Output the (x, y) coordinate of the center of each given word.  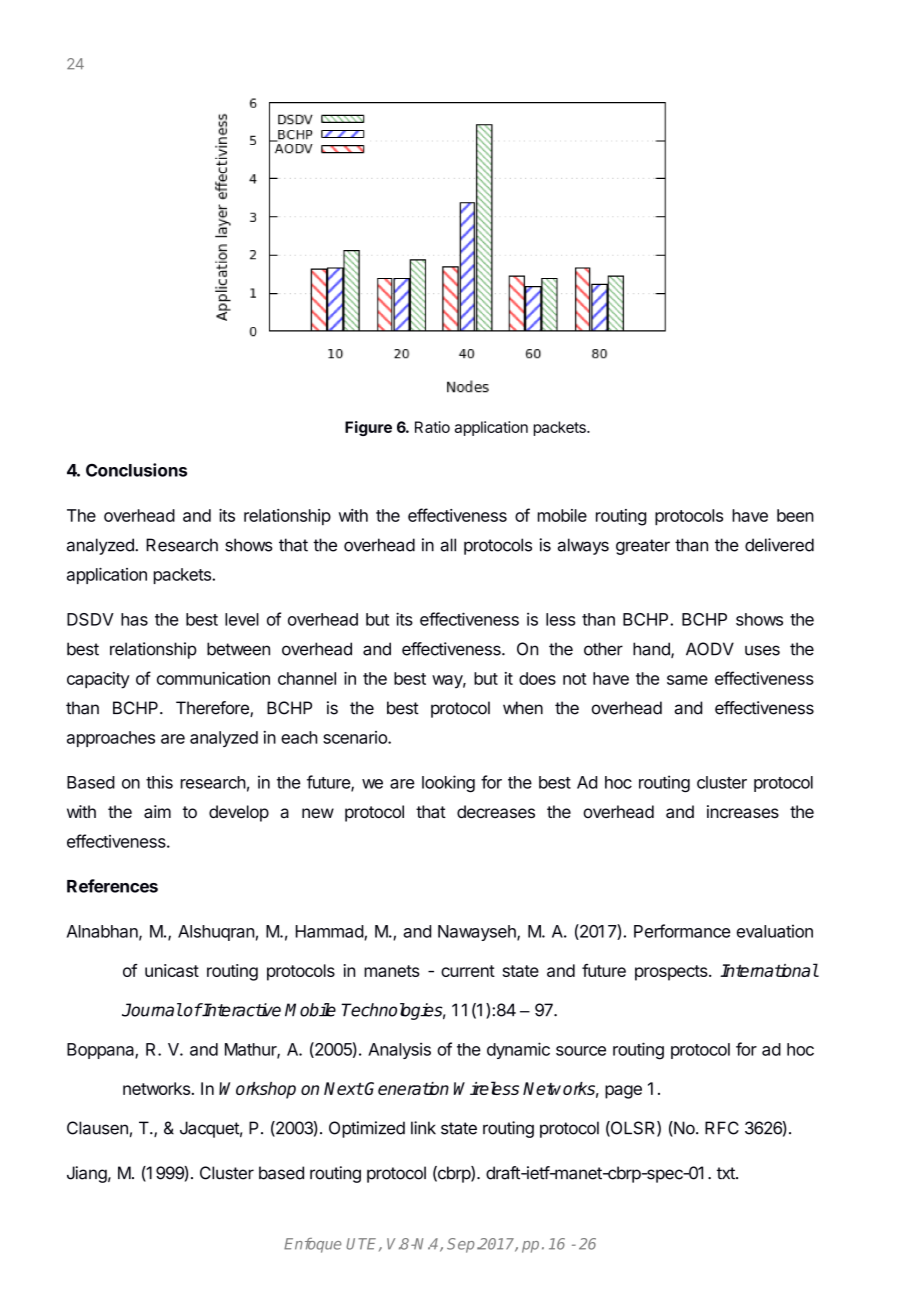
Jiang (87, 1174)
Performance (682, 931)
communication (213, 678)
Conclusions (136, 470)
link (423, 1127)
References (112, 886)
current (468, 971)
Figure (368, 428)
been (795, 515)
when (523, 708)
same (687, 680)
